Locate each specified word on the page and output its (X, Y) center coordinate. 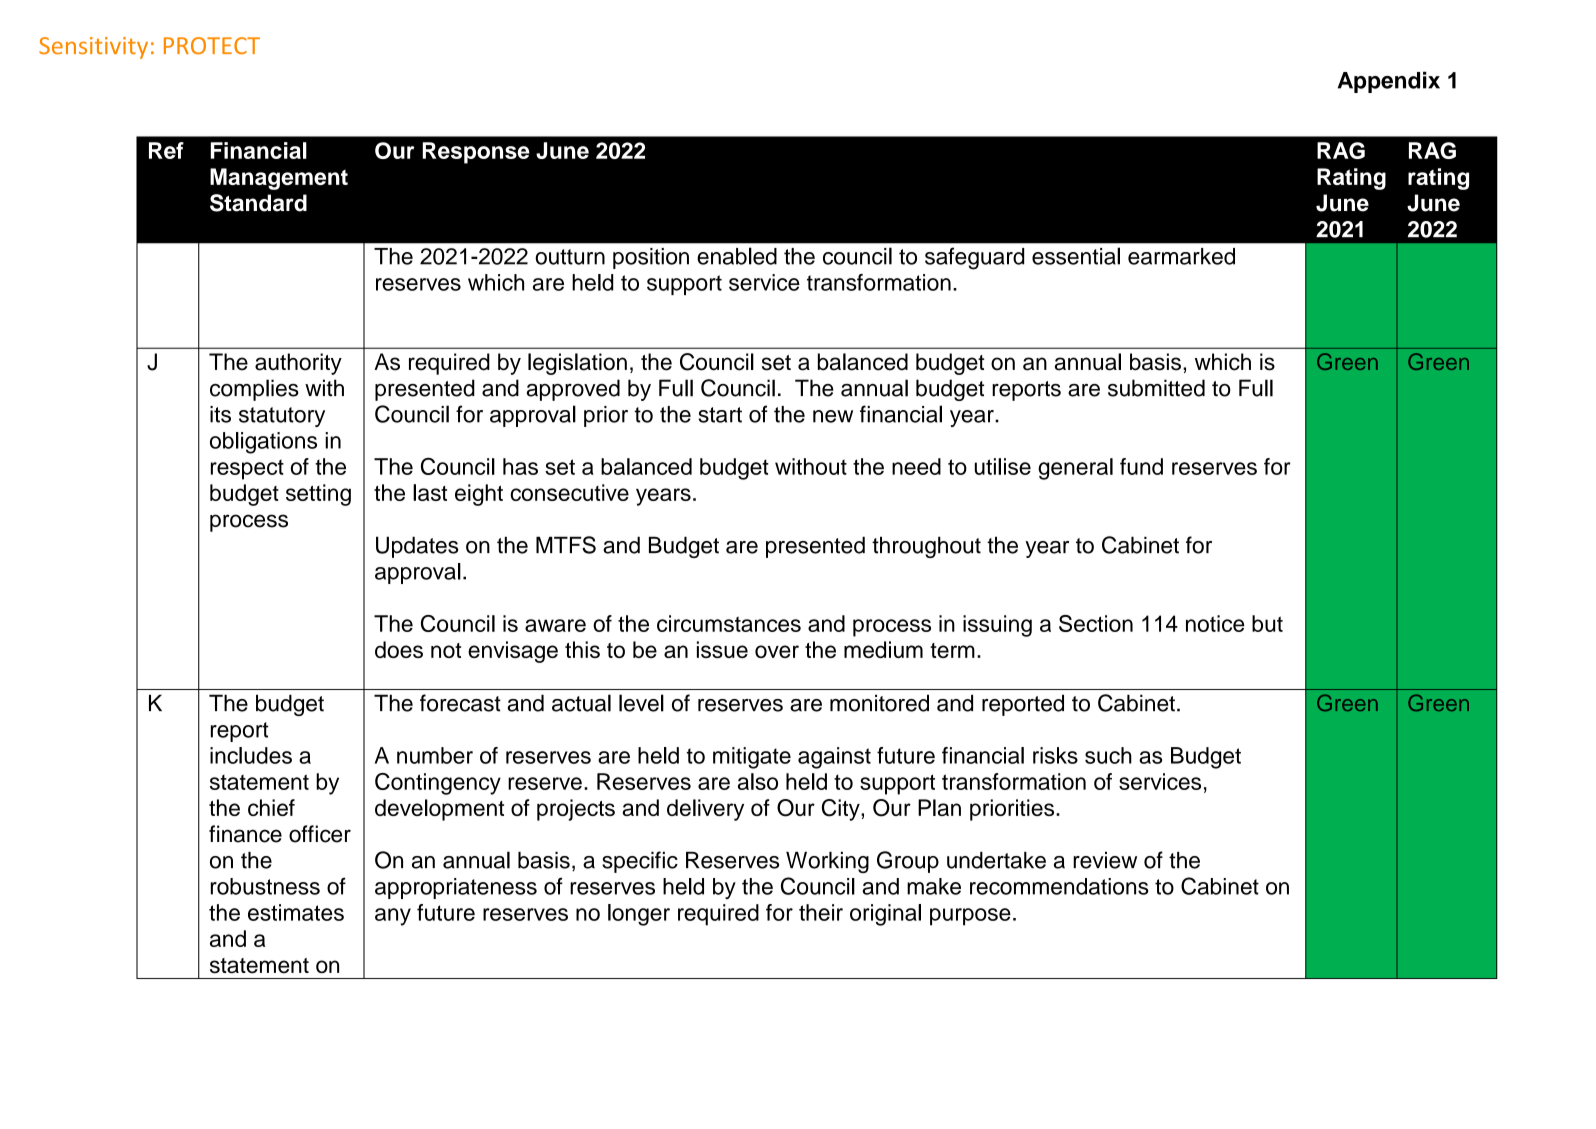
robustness (265, 886)
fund (1141, 466)
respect (247, 470)
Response (476, 153)
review (1105, 860)
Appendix (1389, 82)
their (821, 912)
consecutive (569, 492)
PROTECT (212, 46)
